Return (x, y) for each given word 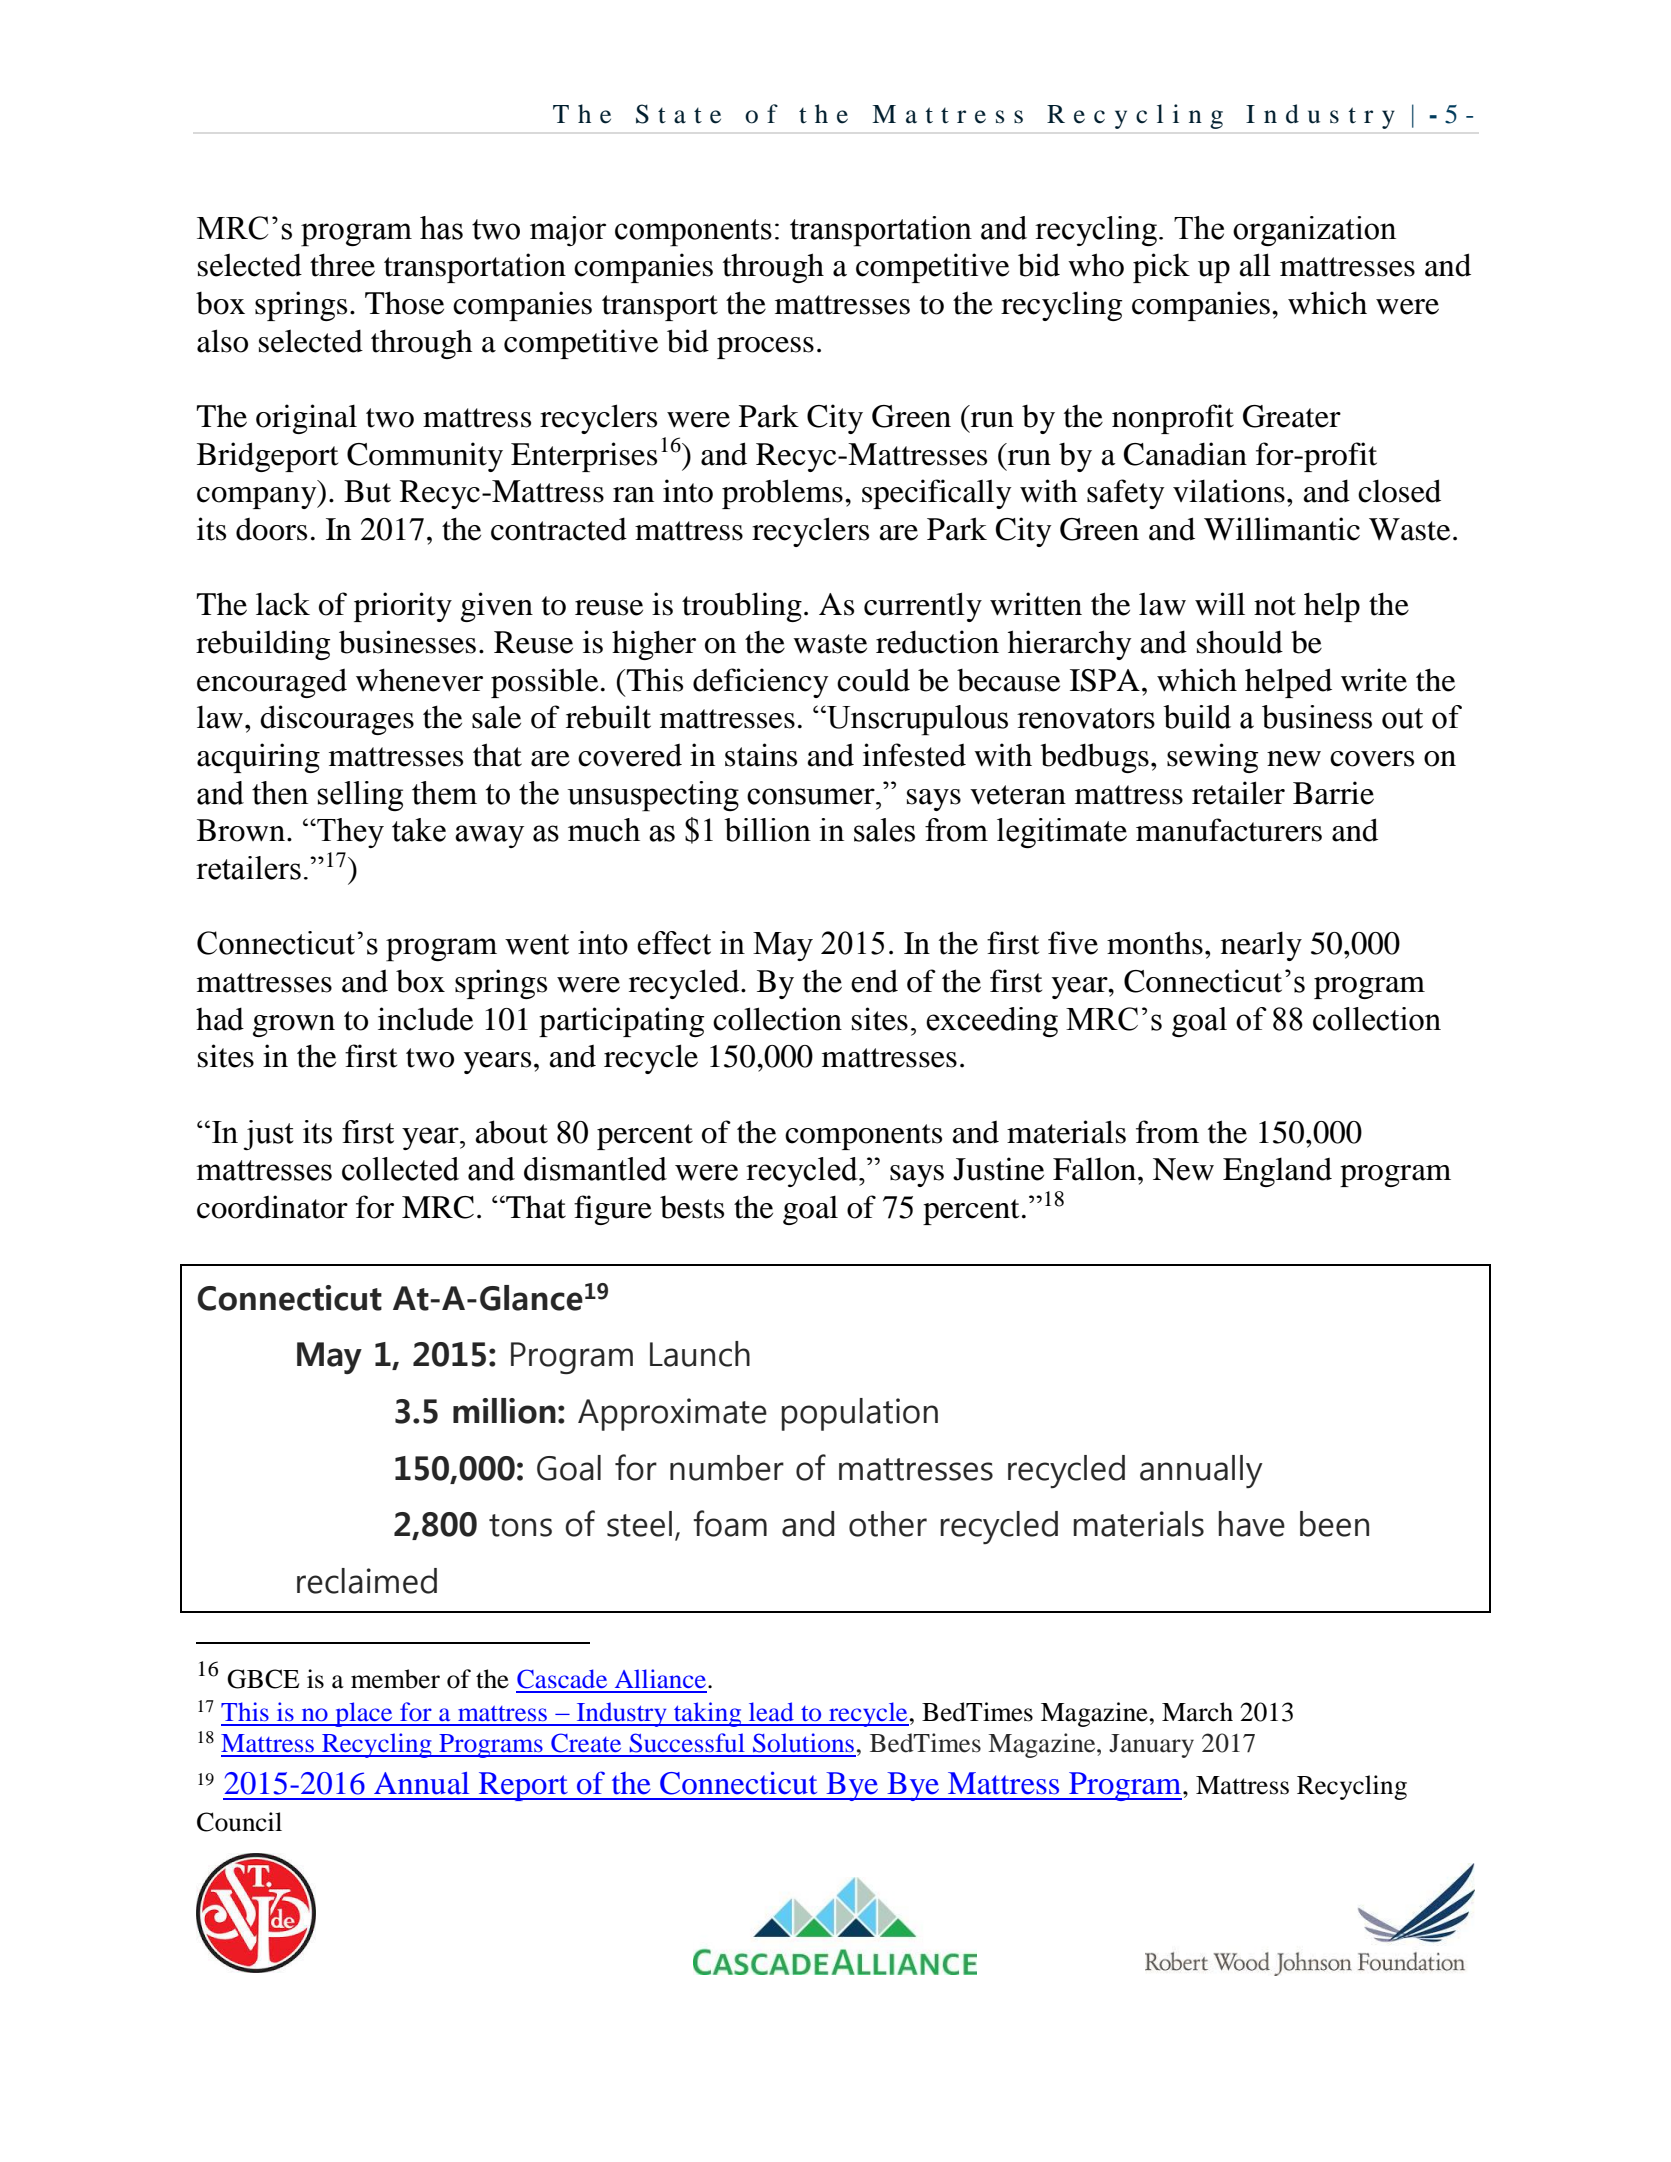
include (425, 1019)
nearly (1261, 946)
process (765, 348)
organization (1314, 231)
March (1197, 1712)
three (342, 265)
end (874, 981)
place (364, 1714)
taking (708, 1714)
